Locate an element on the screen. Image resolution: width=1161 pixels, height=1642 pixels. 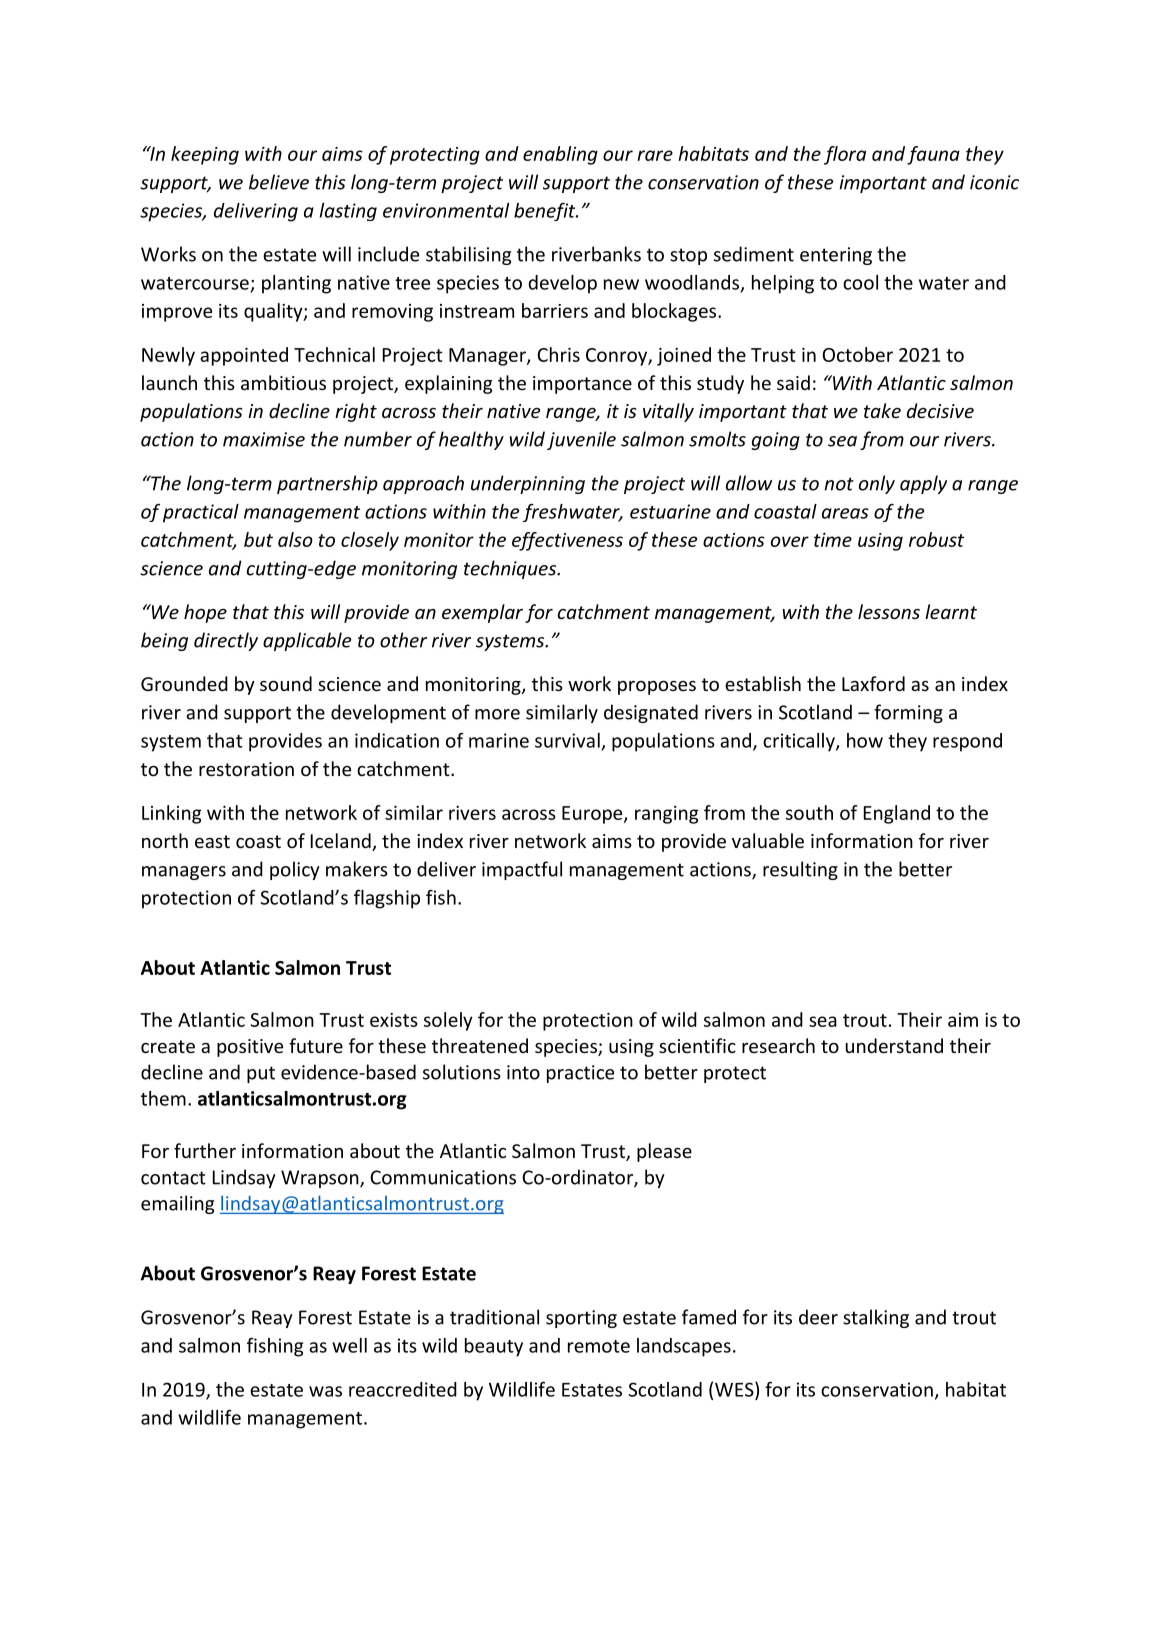
understand is located at coordinates (894, 1045).
